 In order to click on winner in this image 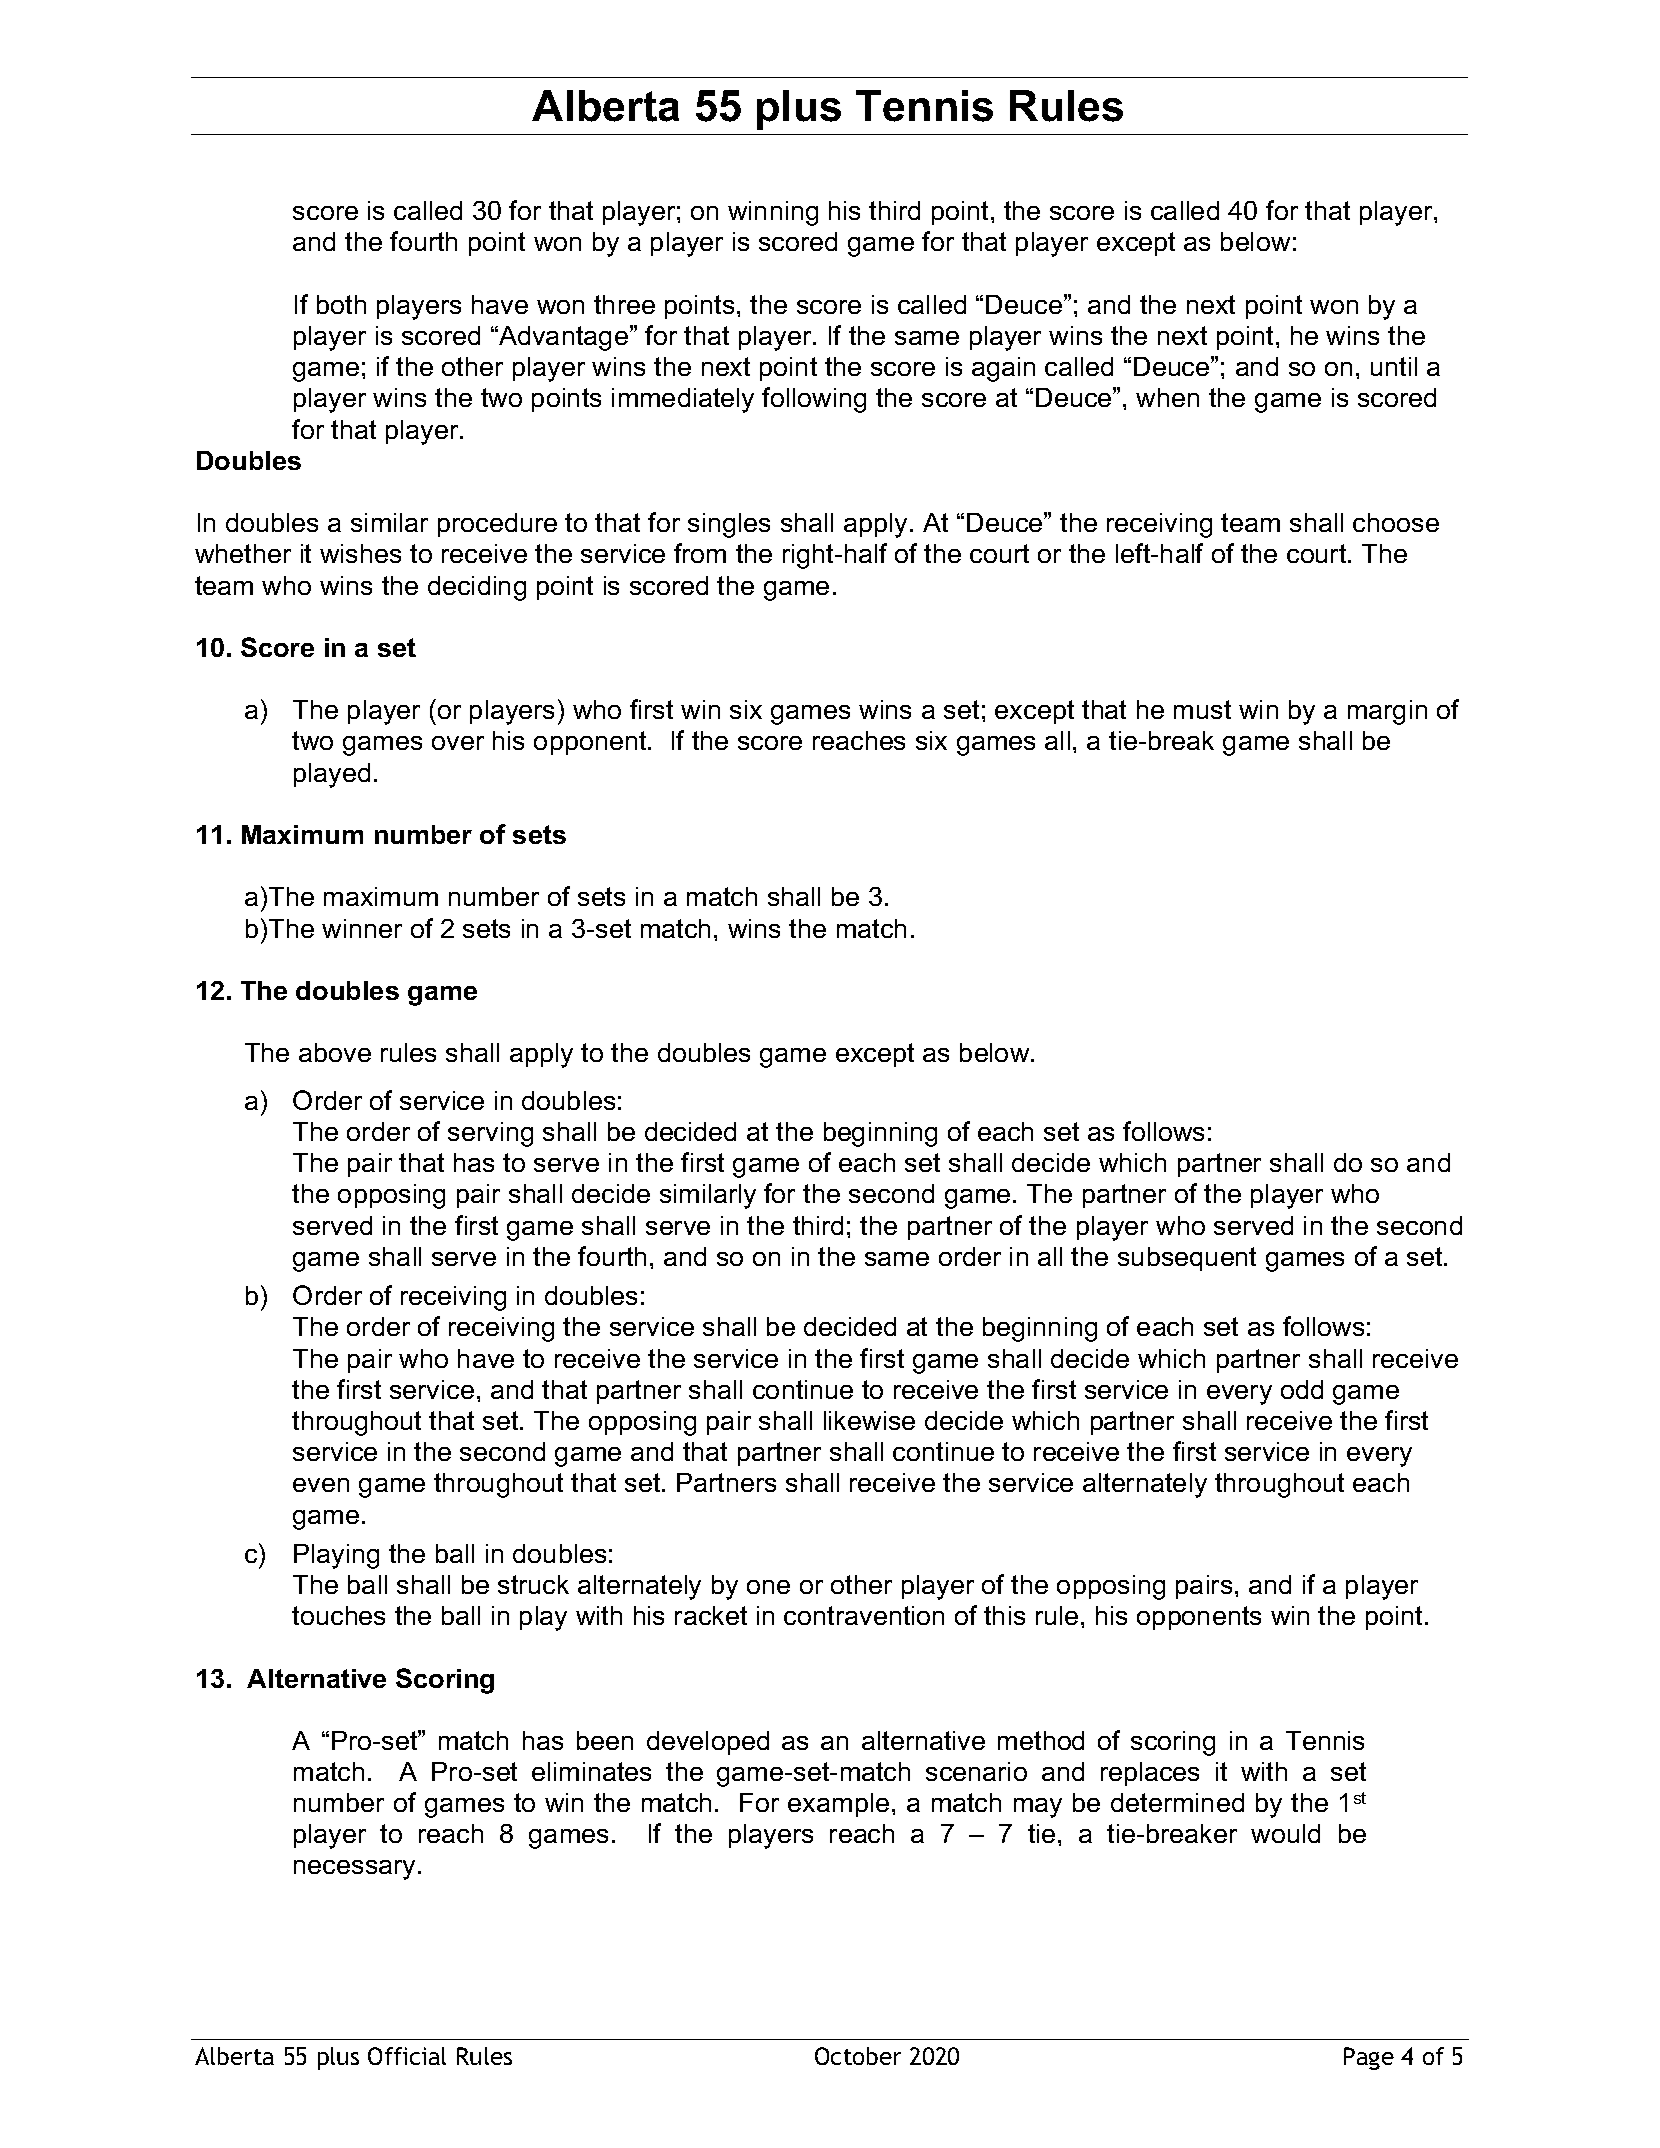, I will do `click(362, 928)`.
